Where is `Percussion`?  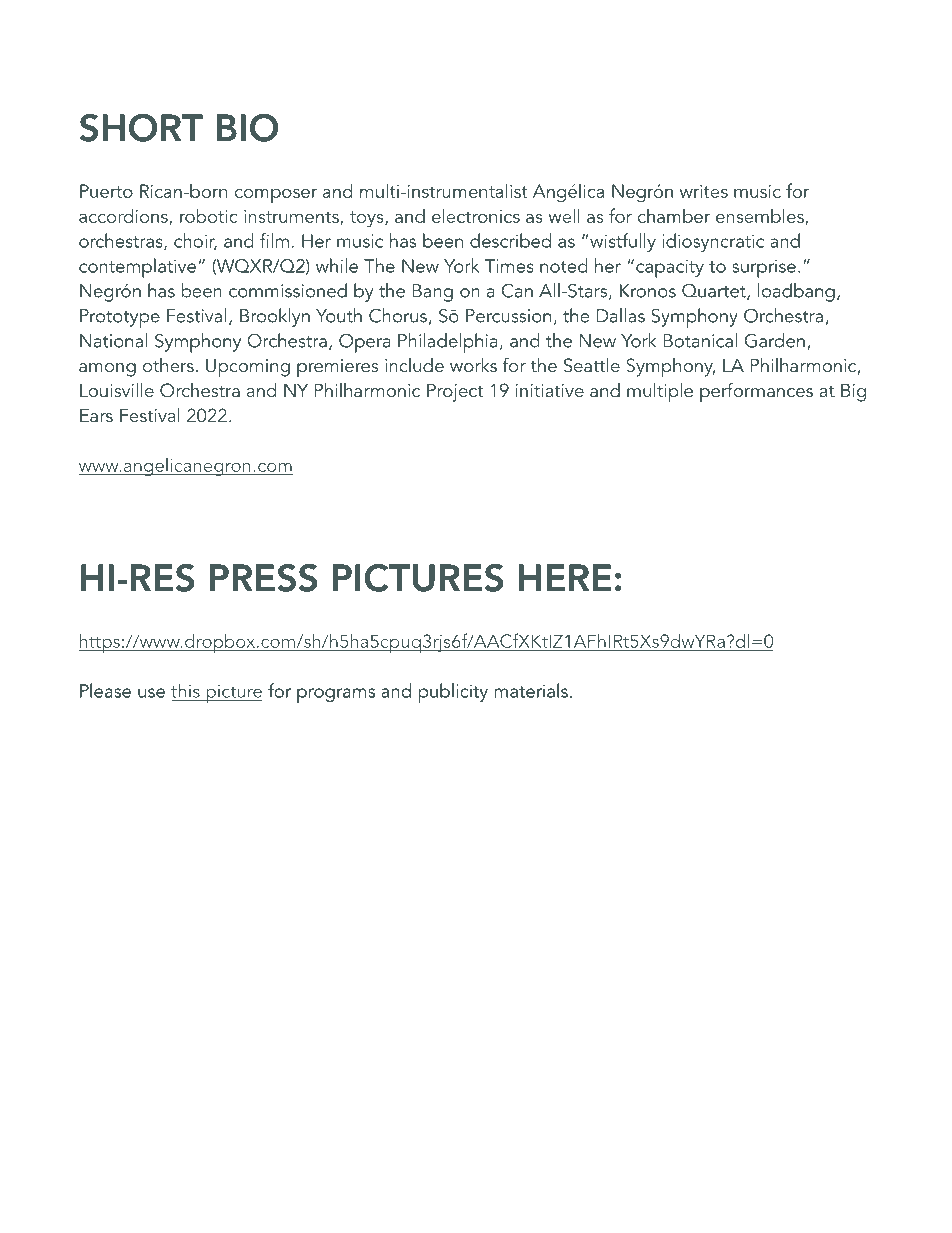 Percussion is located at coordinates (508, 316).
